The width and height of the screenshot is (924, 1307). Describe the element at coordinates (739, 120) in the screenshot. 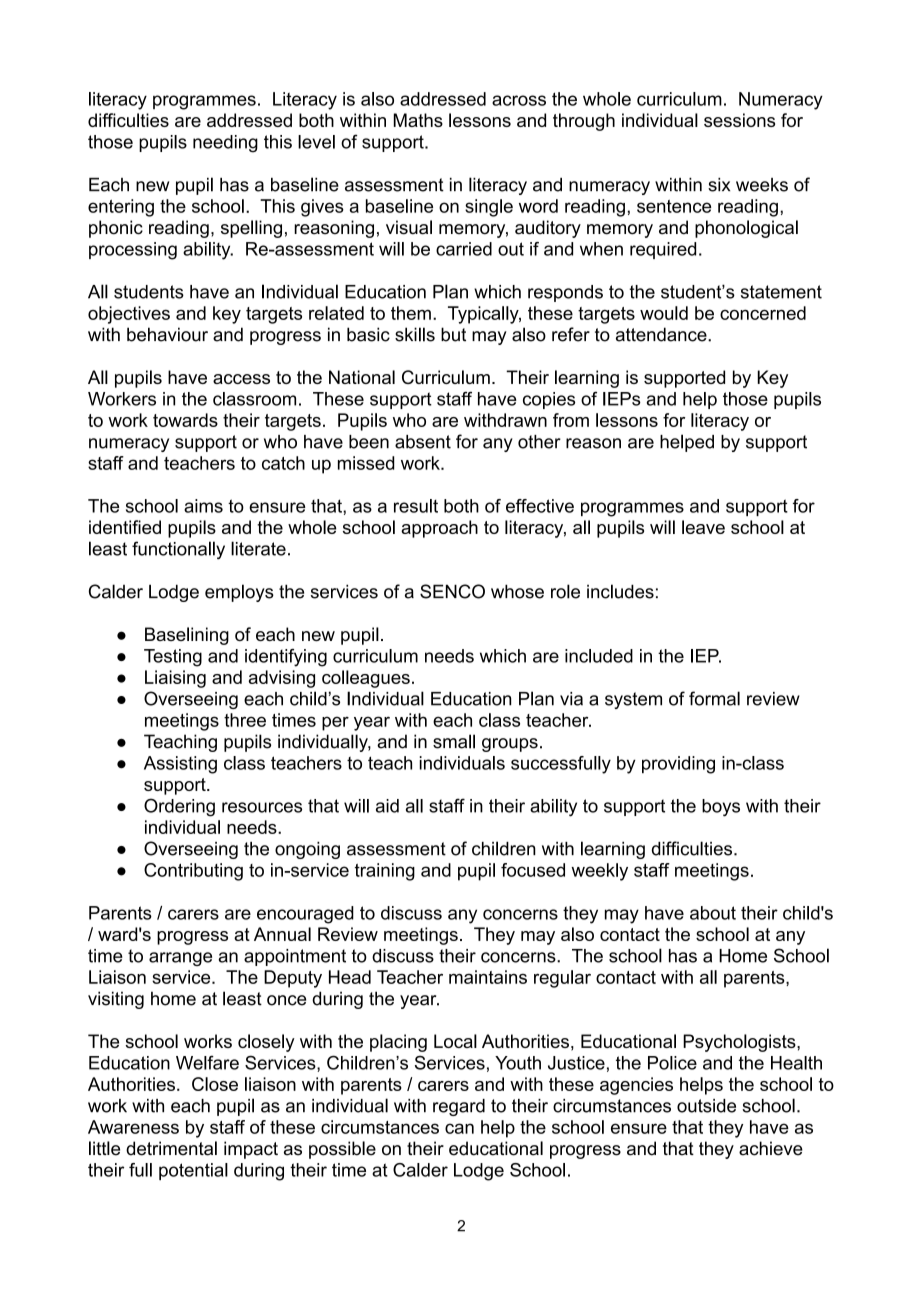

I see `sessions` at that location.
